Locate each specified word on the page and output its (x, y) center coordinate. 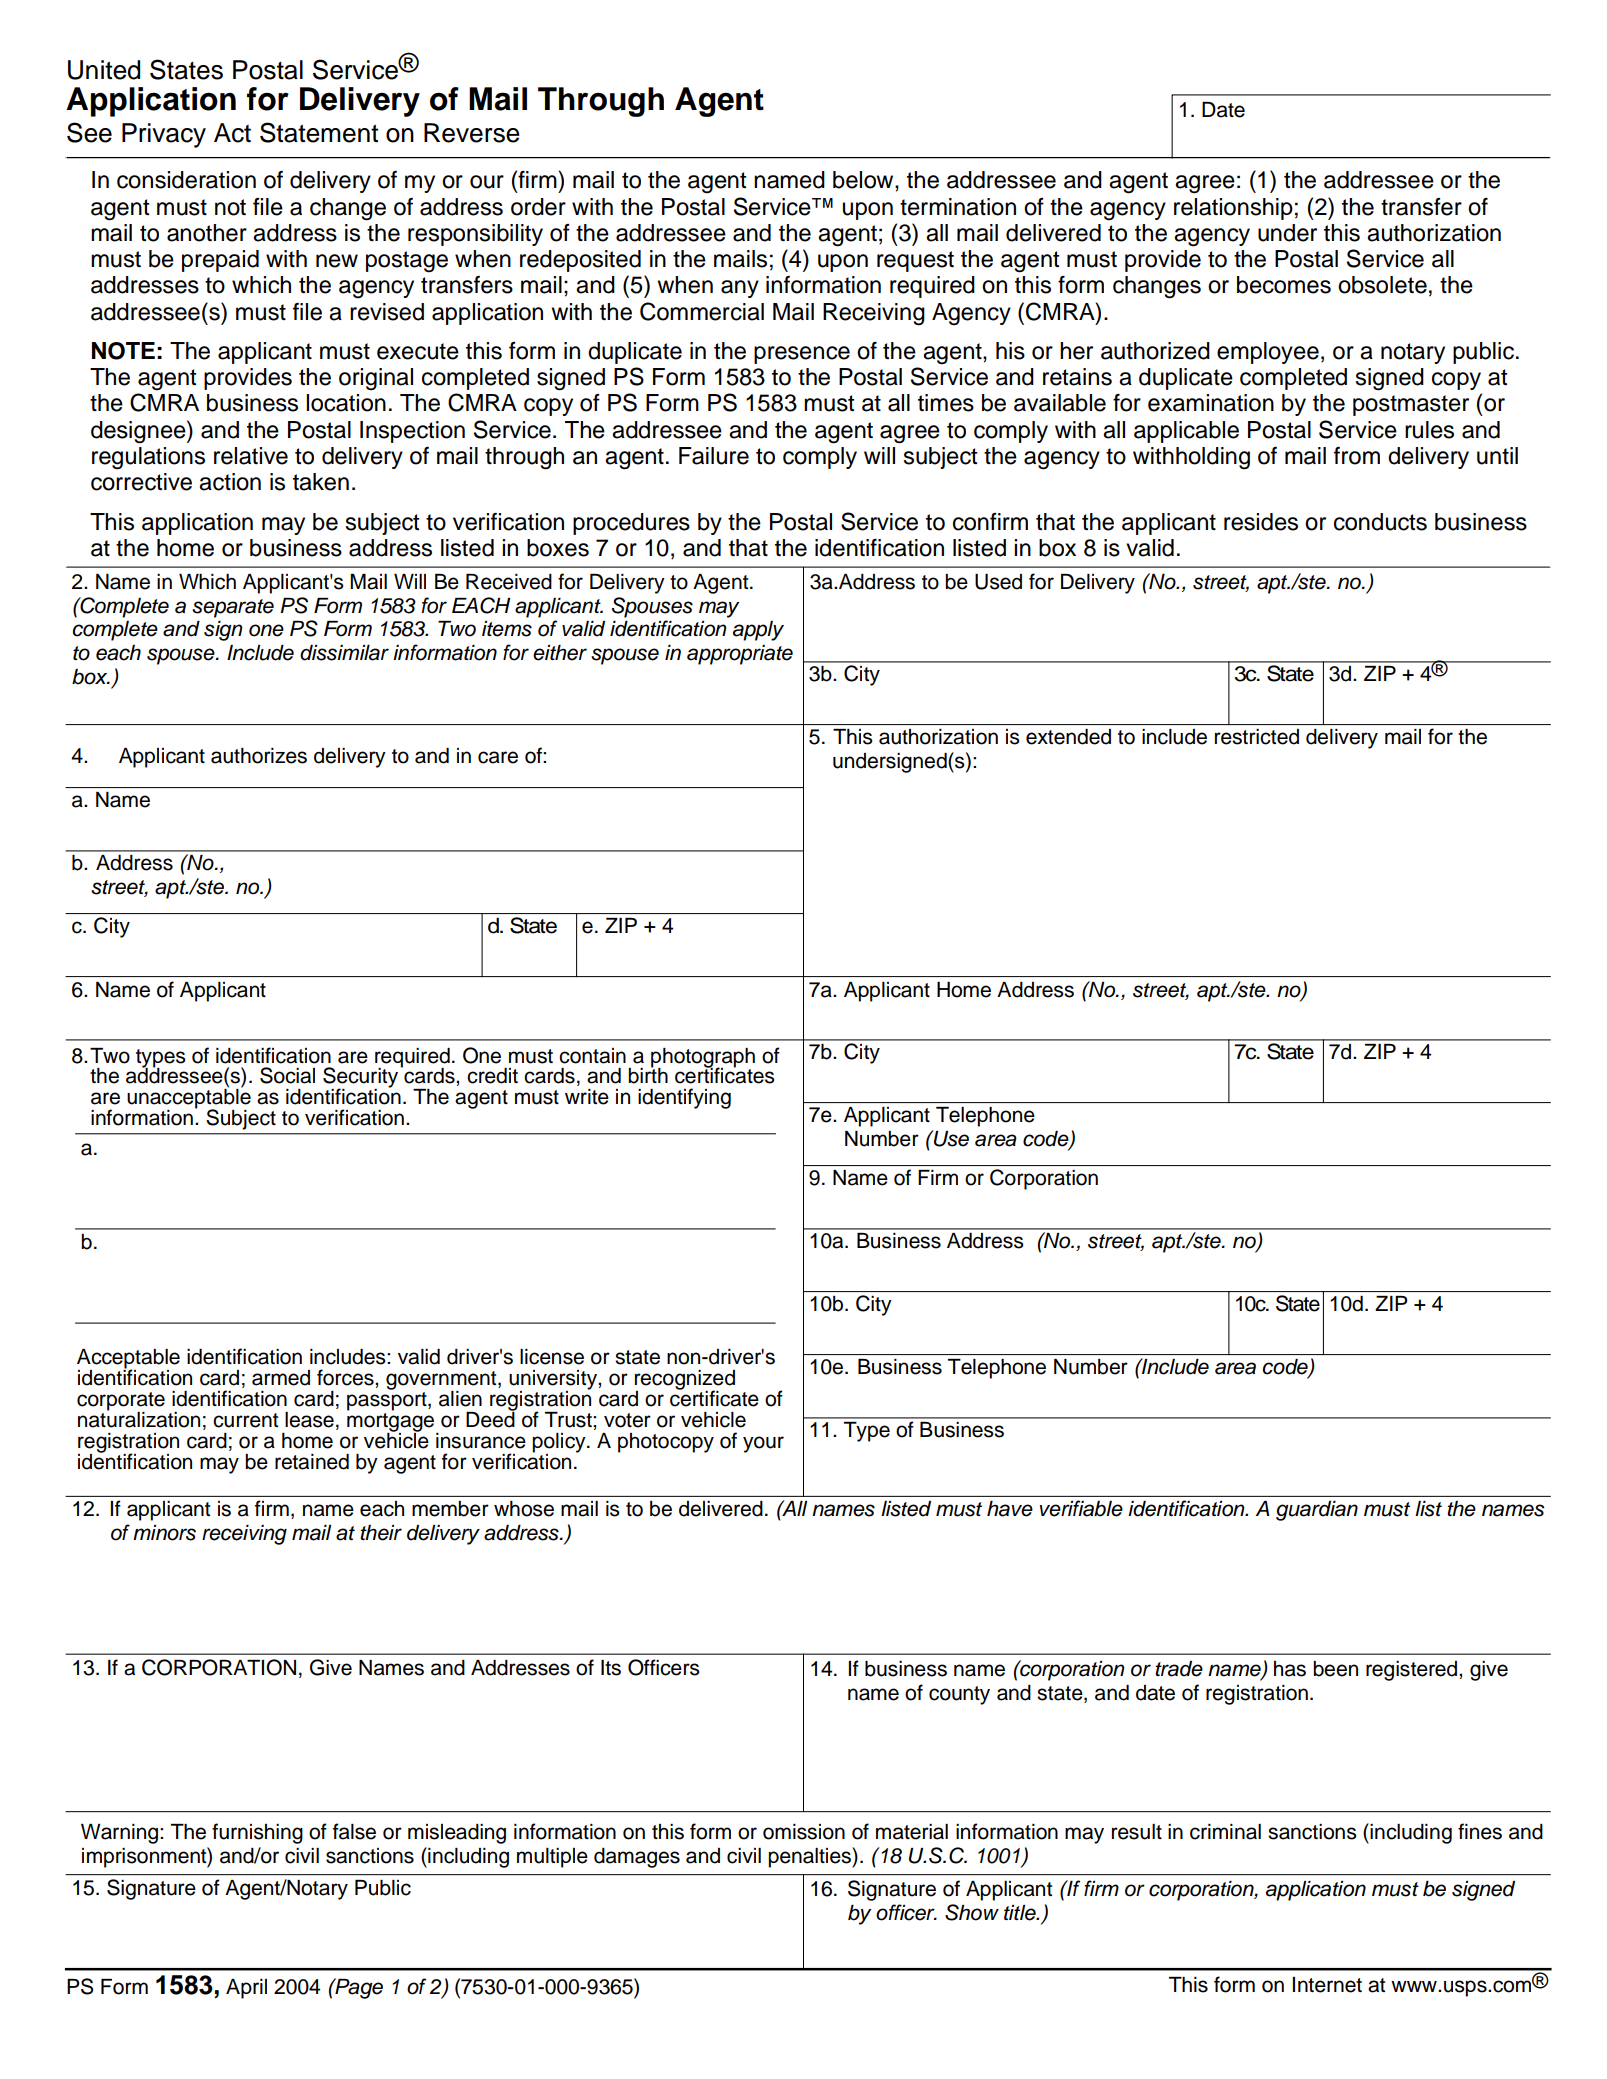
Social (287, 1075)
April (246, 1989)
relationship (1233, 209)
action (230, 482)
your (763, 1444)
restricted (1257, 737)
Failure (714, 456)
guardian (1317, 1511)
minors (164, 1533)
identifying (684, 1098)
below (864, 180)
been (1335, 1669)
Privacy (164, 135)
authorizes (259, 756)
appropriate (740, 655)
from (1357, 456)
